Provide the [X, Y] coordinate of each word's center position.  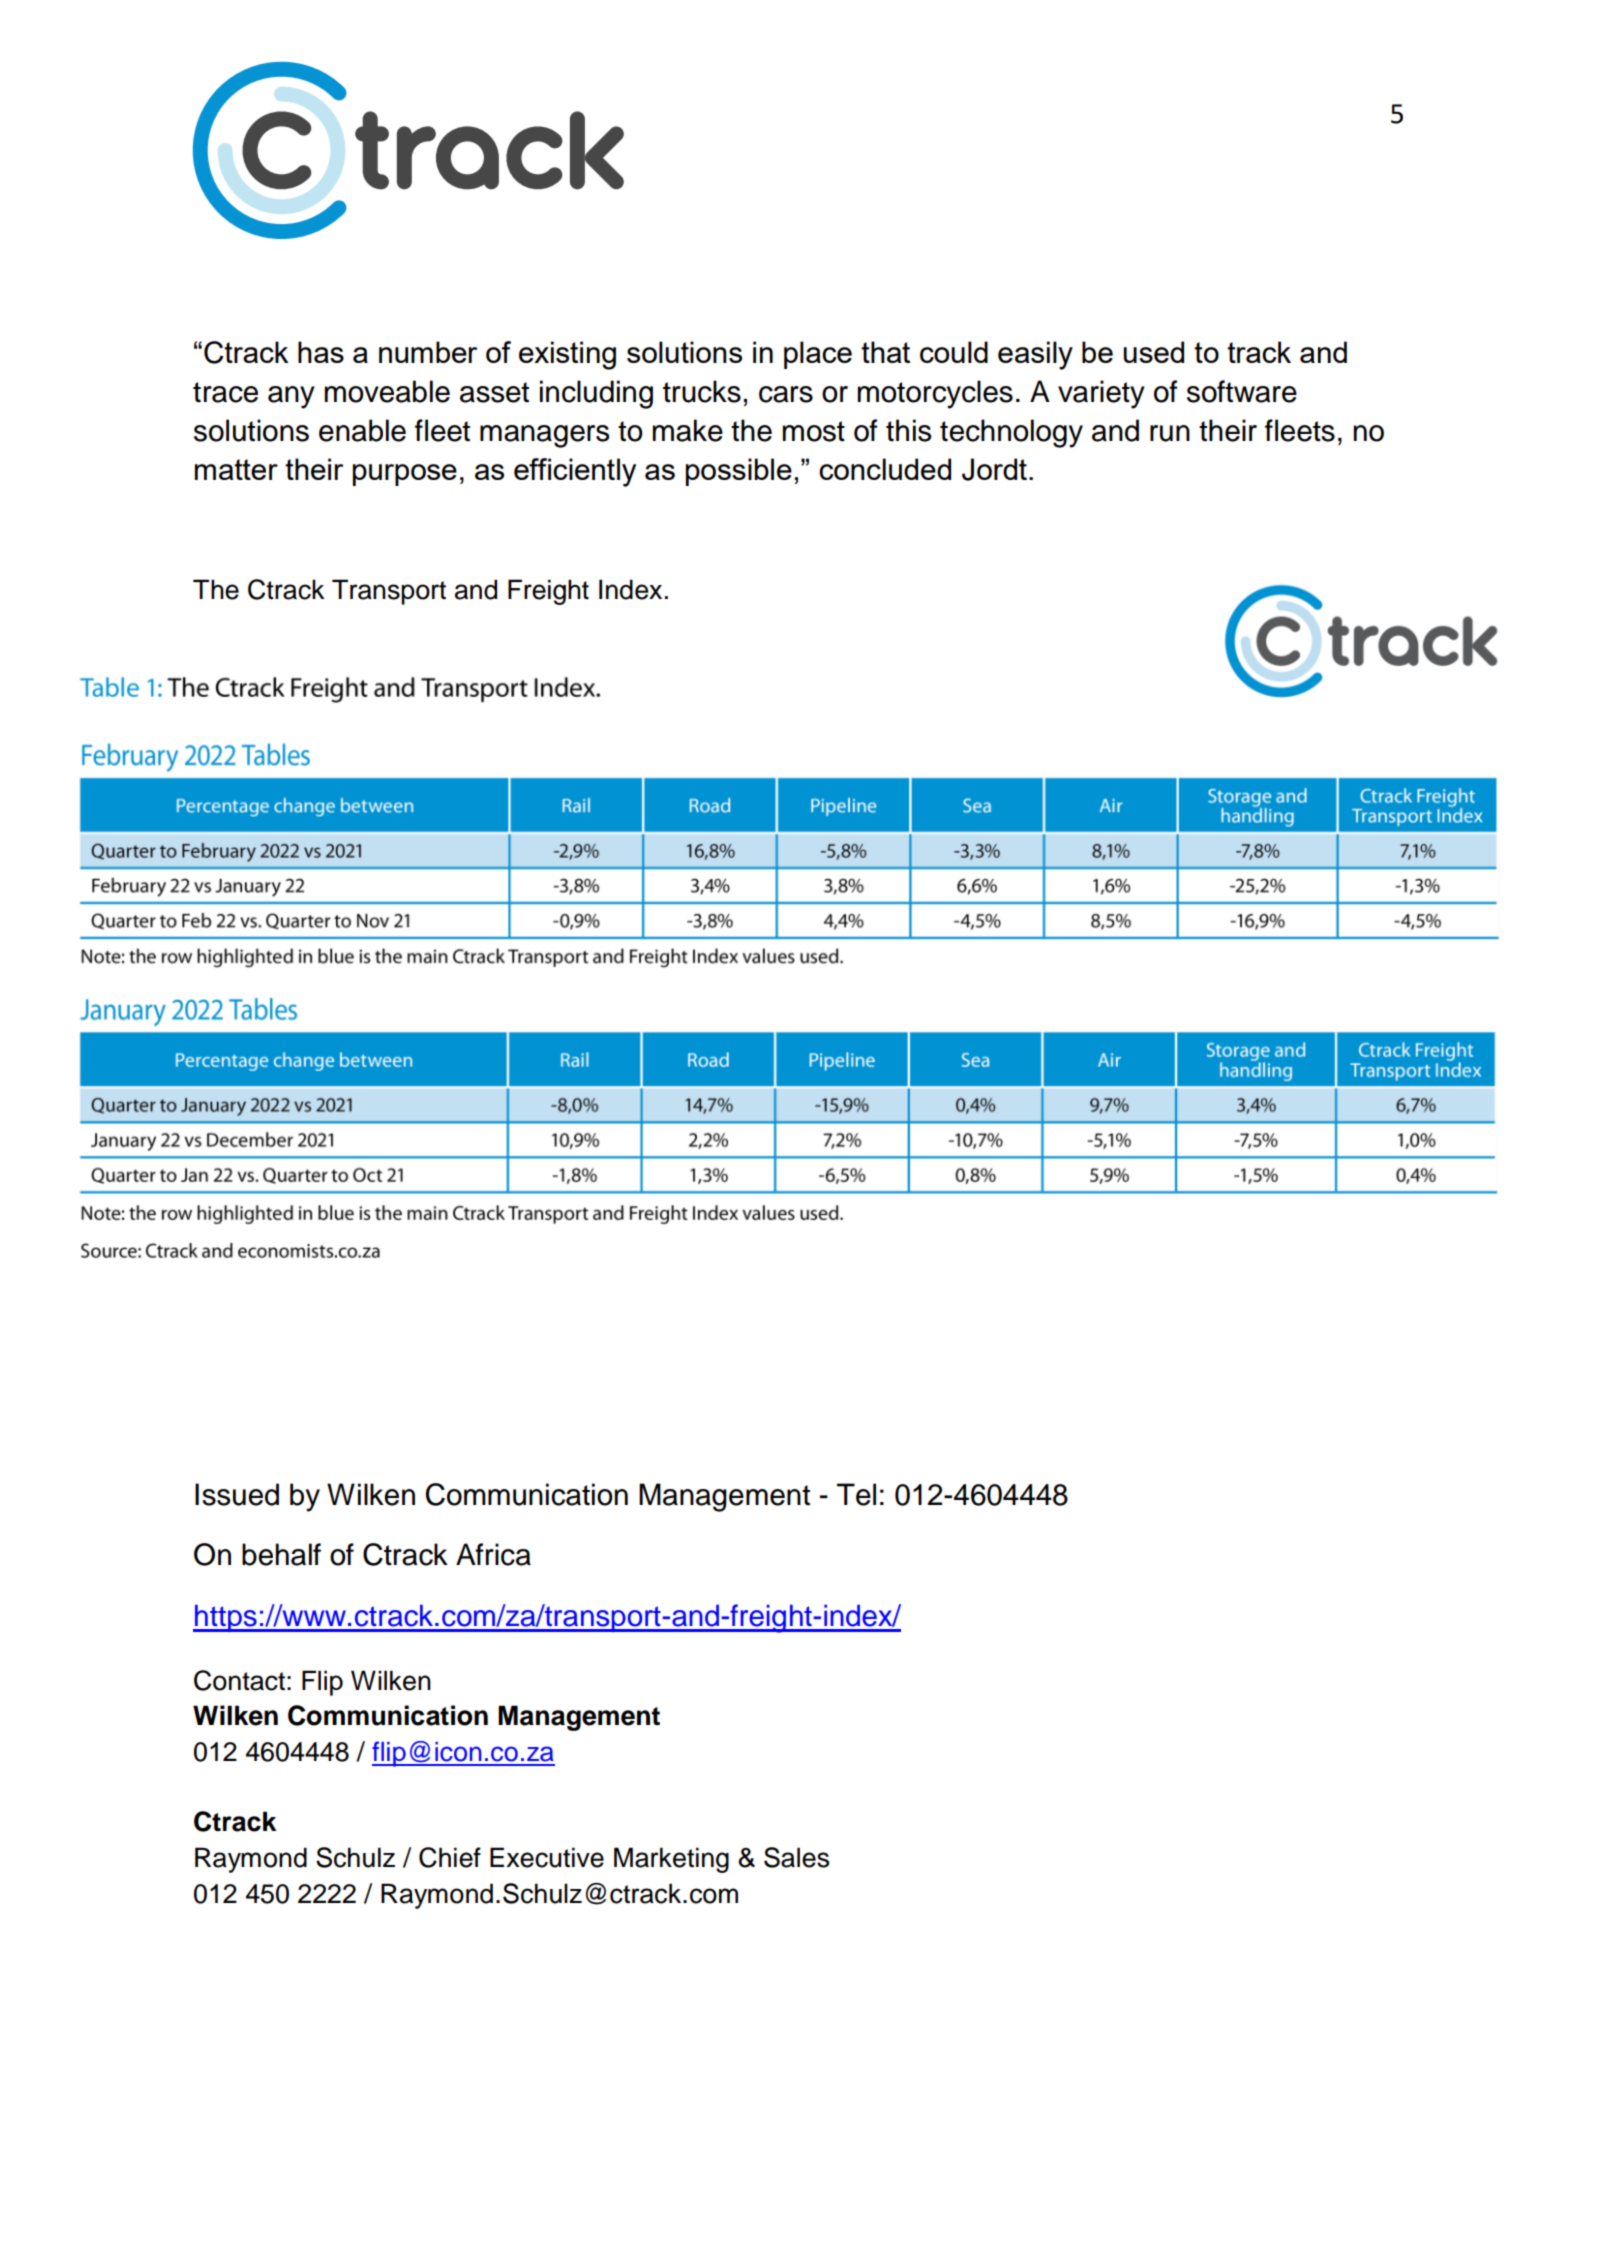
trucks [702, 391]
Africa [493, 1554]
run [1170, 433]
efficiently [575, 472]
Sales [796, 1857]
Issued [237, 1494]
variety [1101, 394]
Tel [856, 1494]
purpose [405, 475]
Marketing [671, 1860]
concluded [885, 469]
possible [739, 472]
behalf [281, 1554]
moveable [387, 391]
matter [236, 469]
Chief [450, 1857]
